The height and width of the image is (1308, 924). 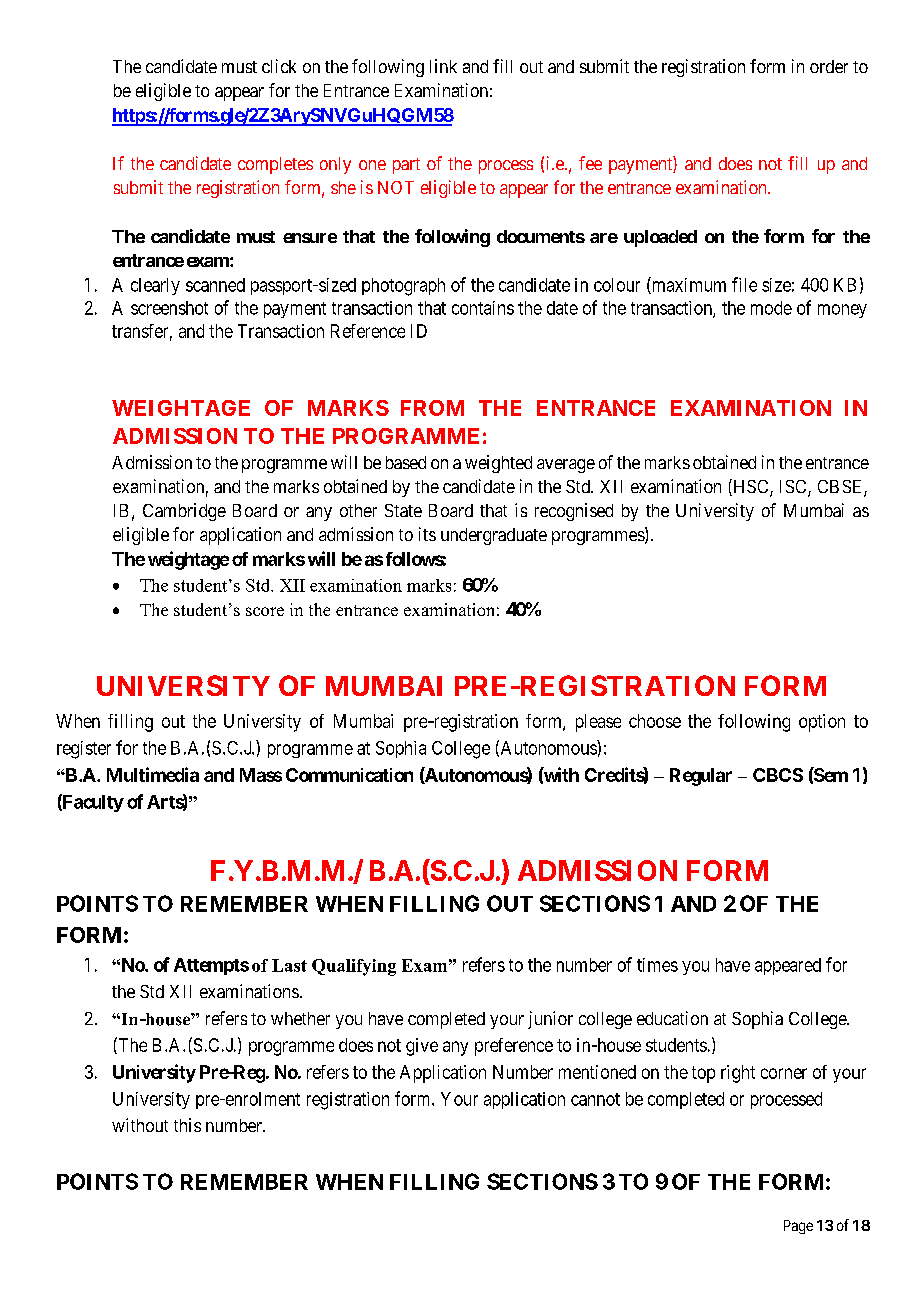 What do you see at coordinates (483, 308) in the image?
I see `contains` at bounding box center [483, 308].
